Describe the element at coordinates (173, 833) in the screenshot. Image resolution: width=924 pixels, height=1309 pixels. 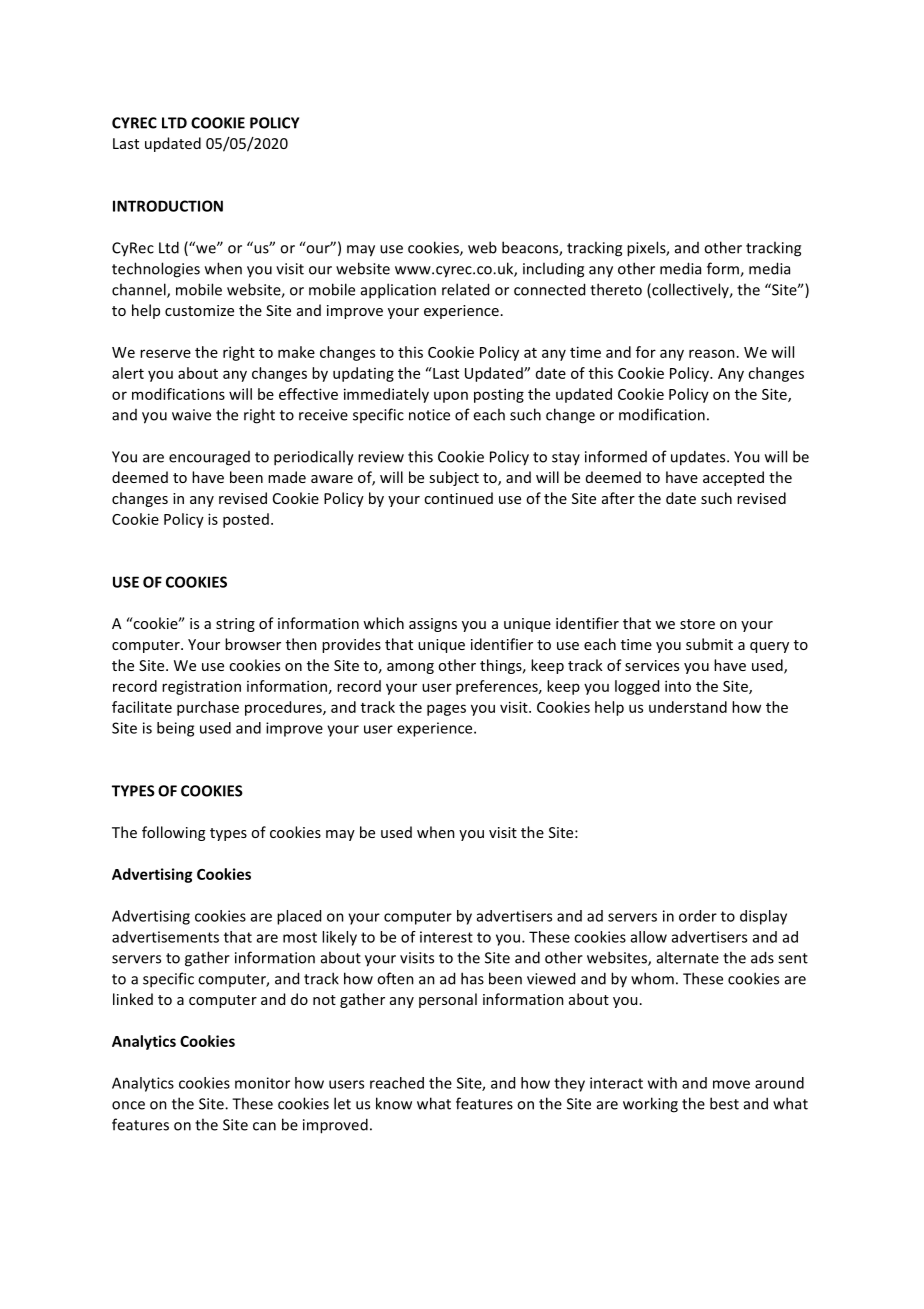
I see `following` at that location.
